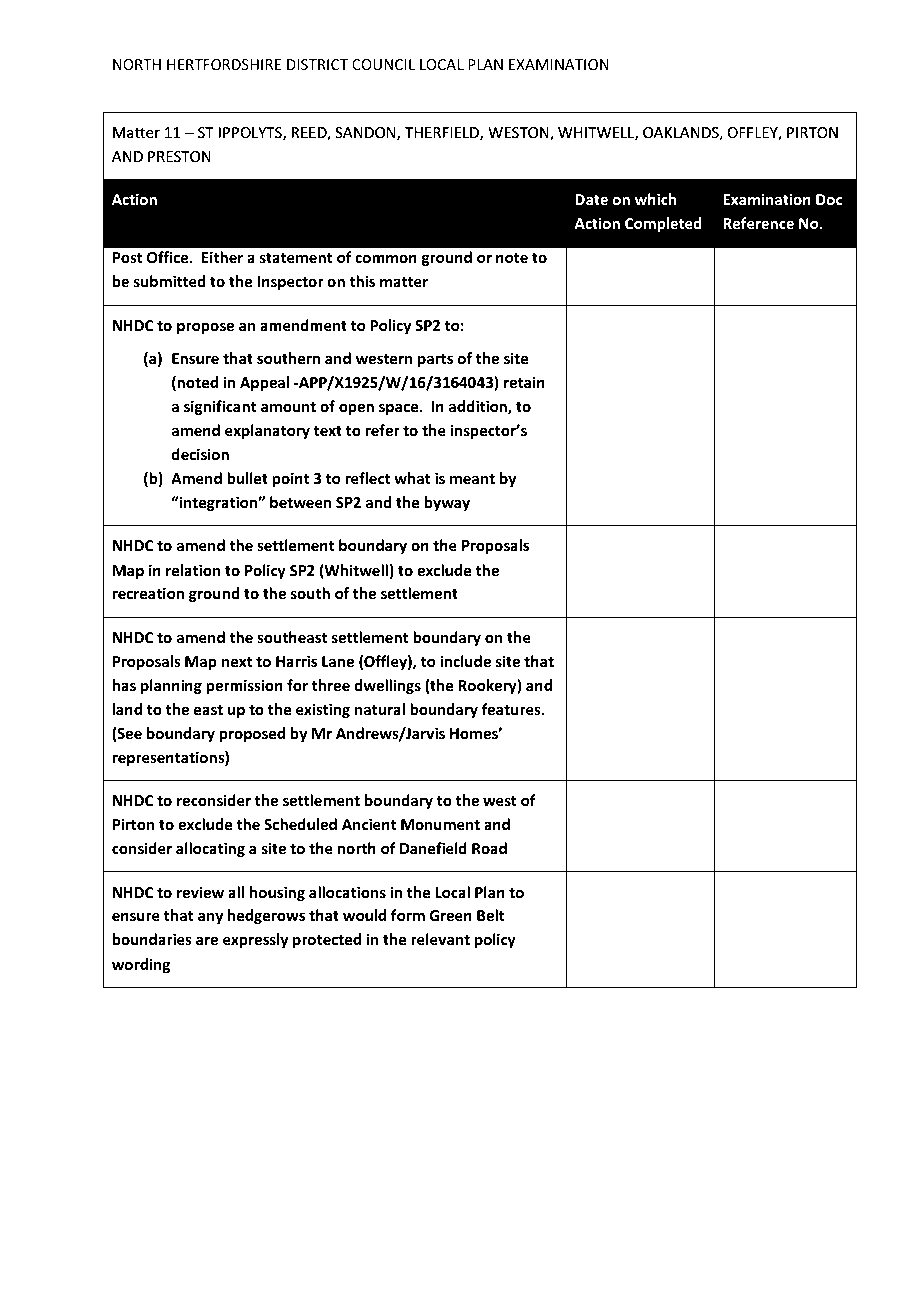 The height and width of the document is (1308, 924). I want to click on natural, so click(380, 709).
